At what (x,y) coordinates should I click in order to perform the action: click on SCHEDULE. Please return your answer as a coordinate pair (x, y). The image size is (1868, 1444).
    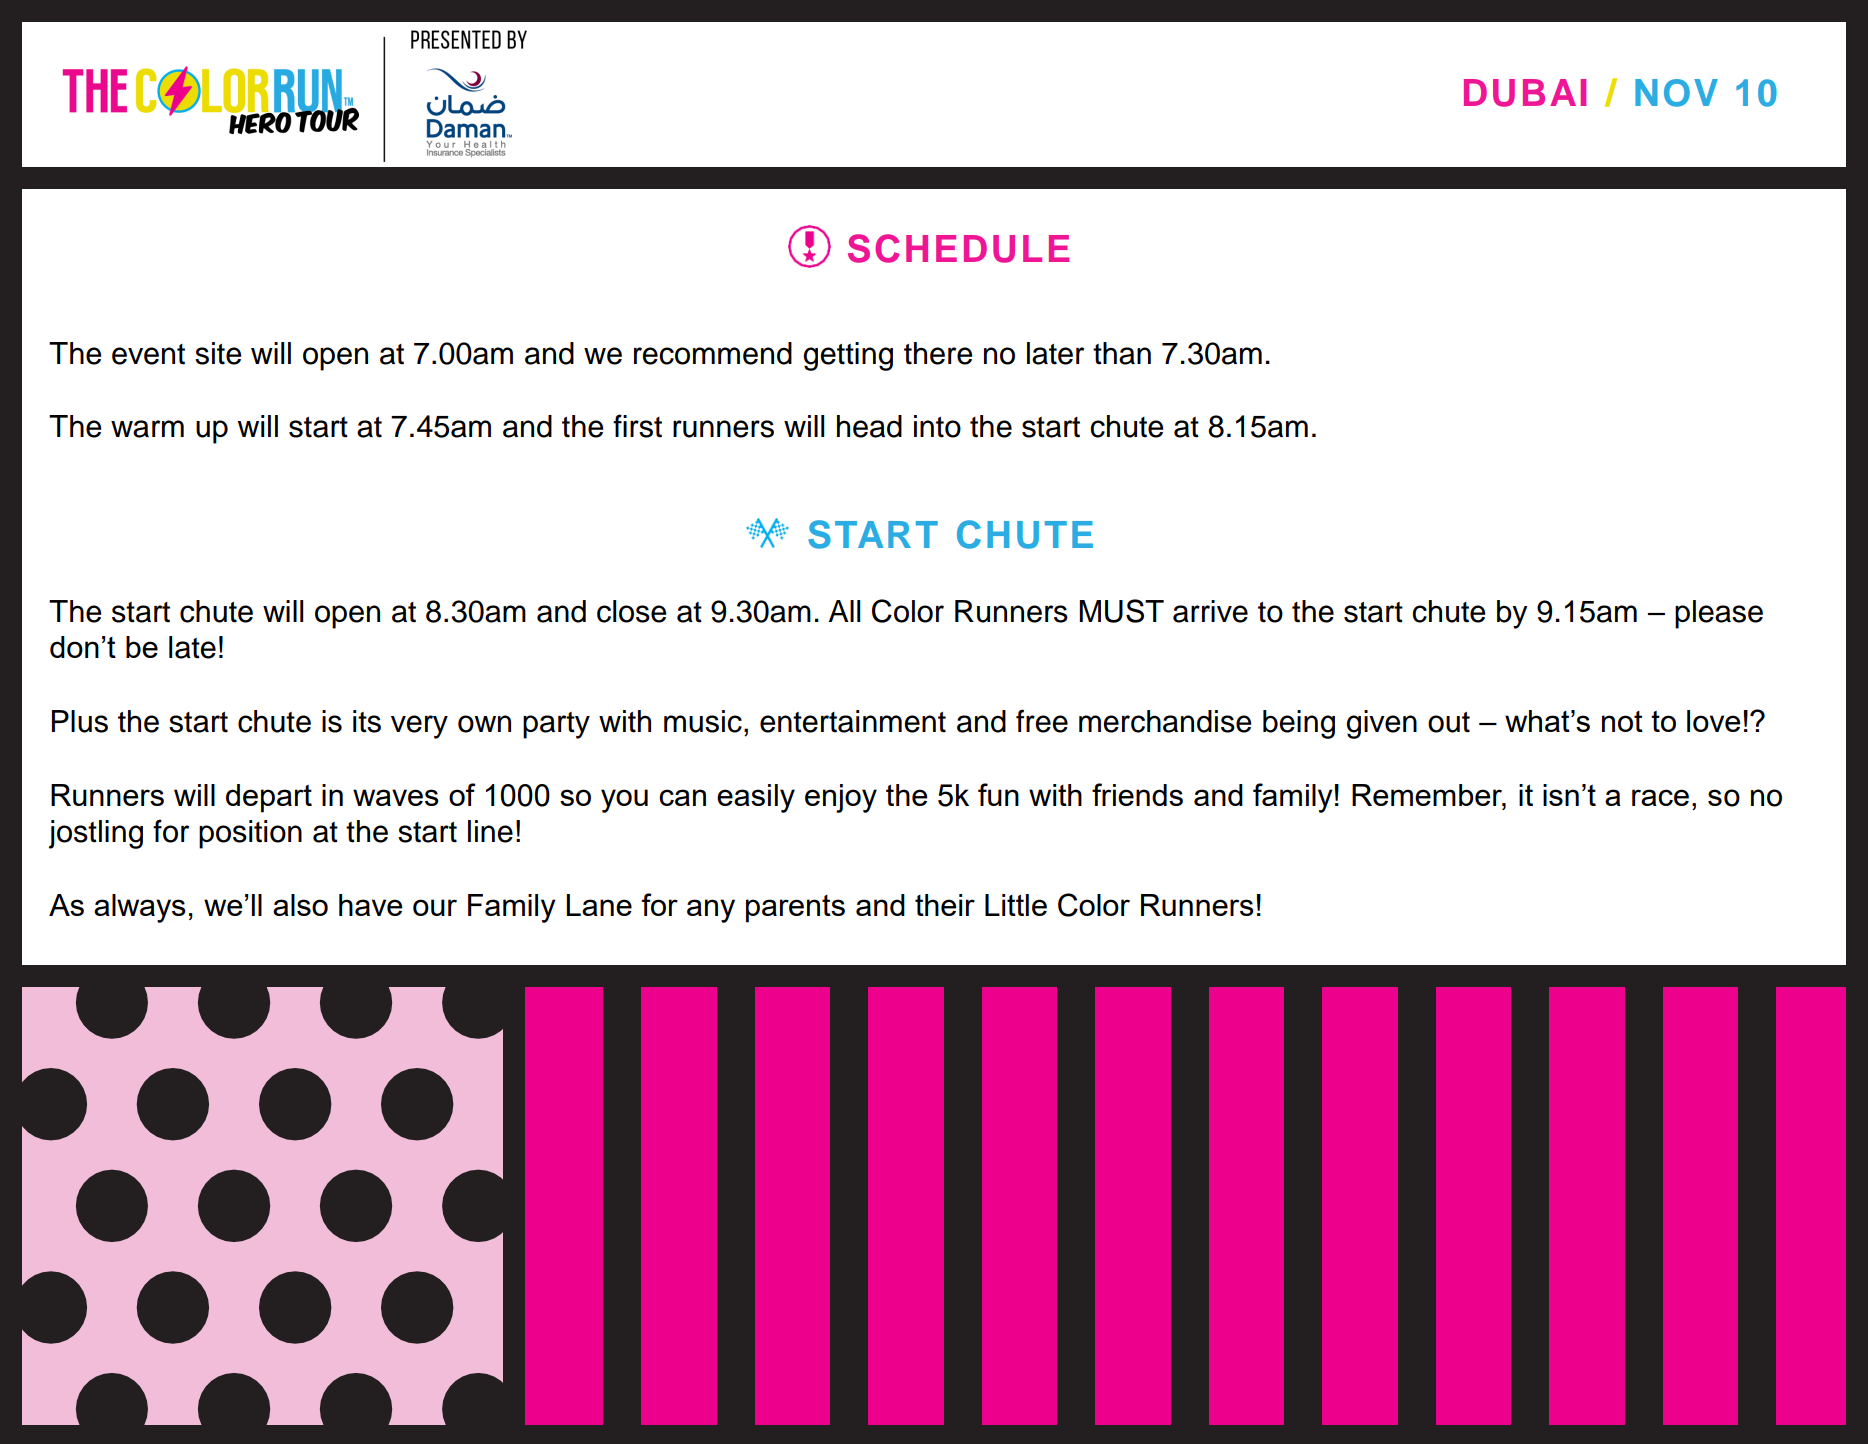
    Looking at the image, I should click on (958, 248).
